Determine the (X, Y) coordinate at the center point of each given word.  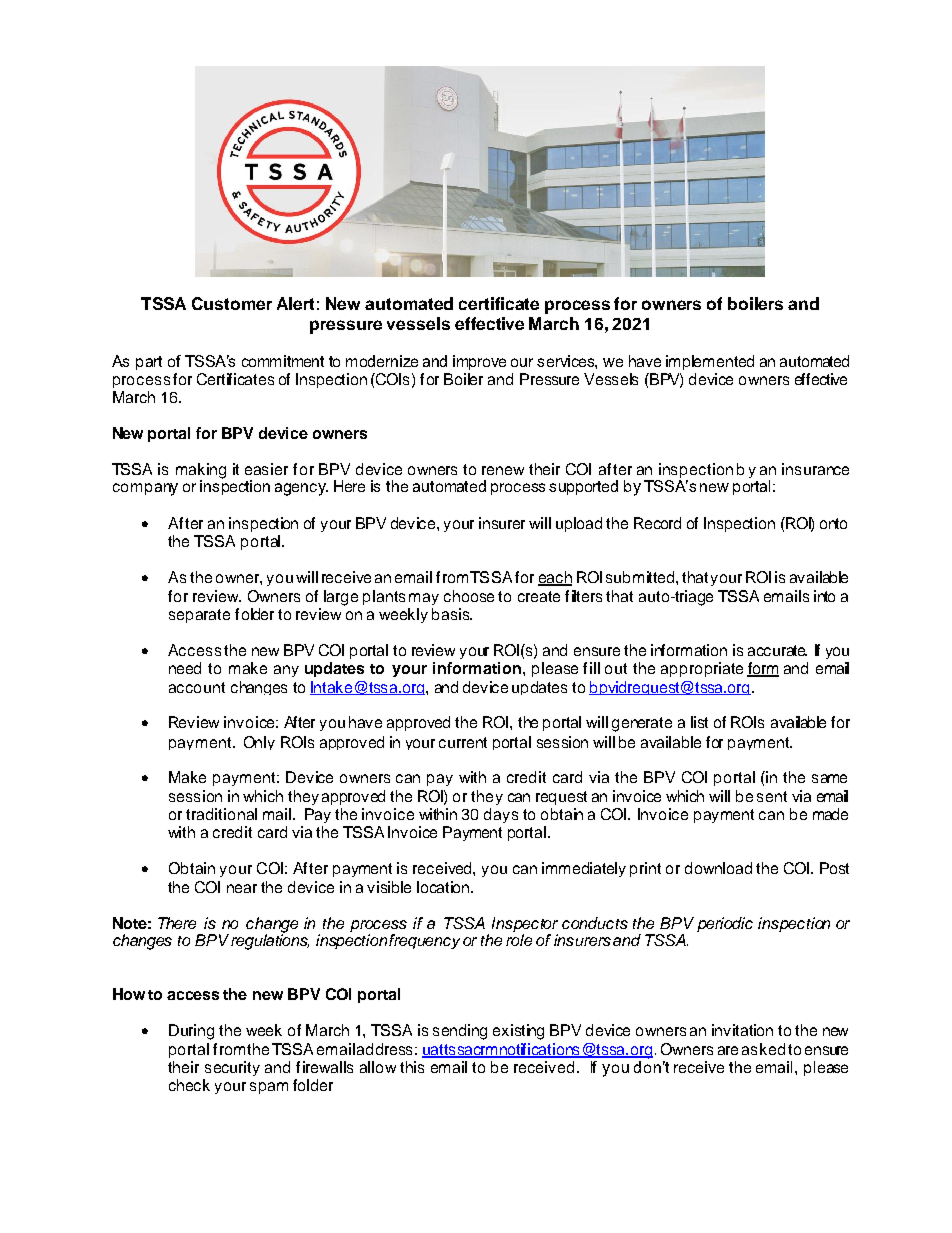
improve (479, 362)
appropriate (702, 669)
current (463, 742)
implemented (710, 362)
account (197, 687)
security (232, 1068)
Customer (232, 303)
